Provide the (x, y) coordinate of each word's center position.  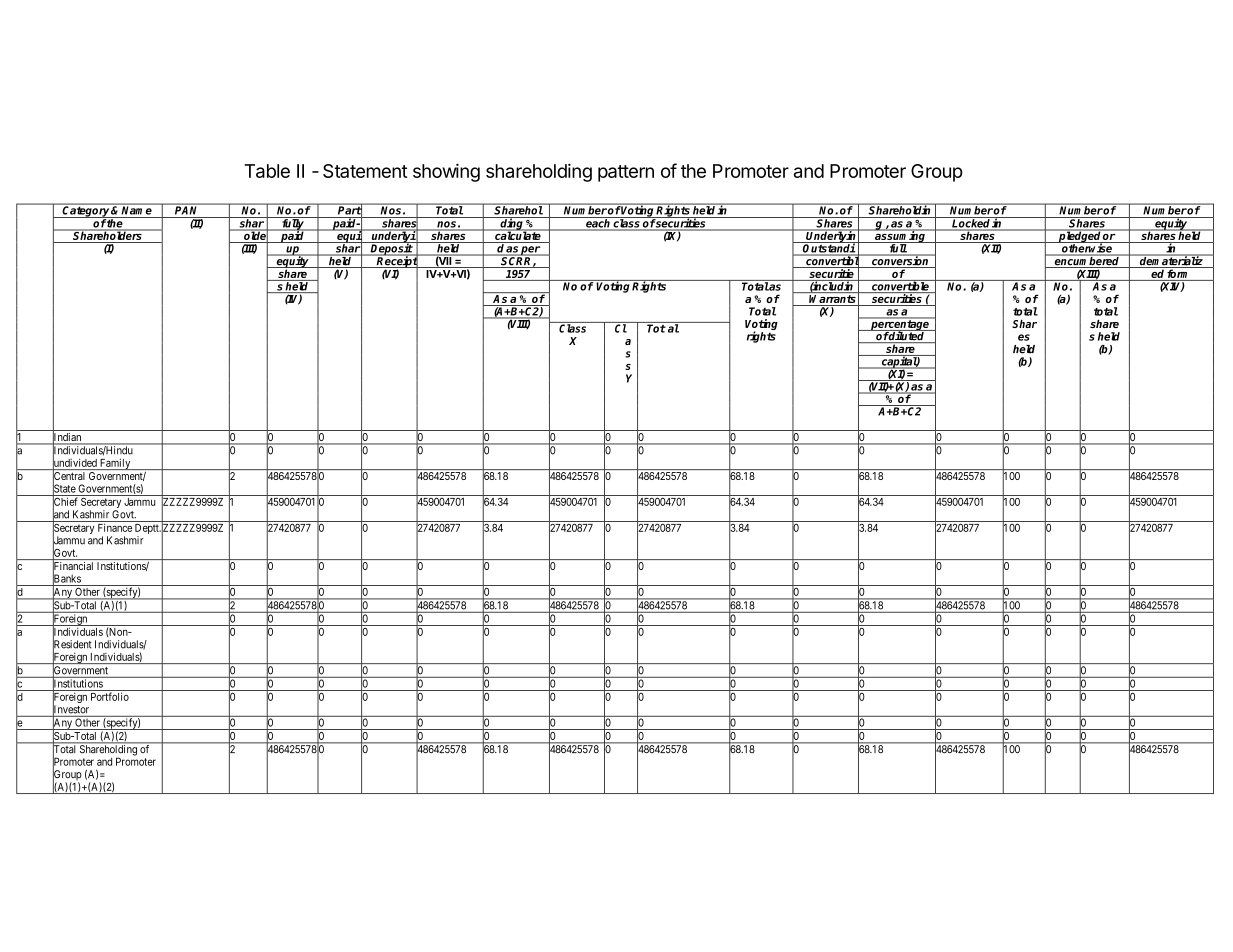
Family (115, 464)
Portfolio (110, 696)
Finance (115, 527)
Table (267, 171)
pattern (626, 173)
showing (446, 172)
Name (137, 209)
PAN (187, 209)
